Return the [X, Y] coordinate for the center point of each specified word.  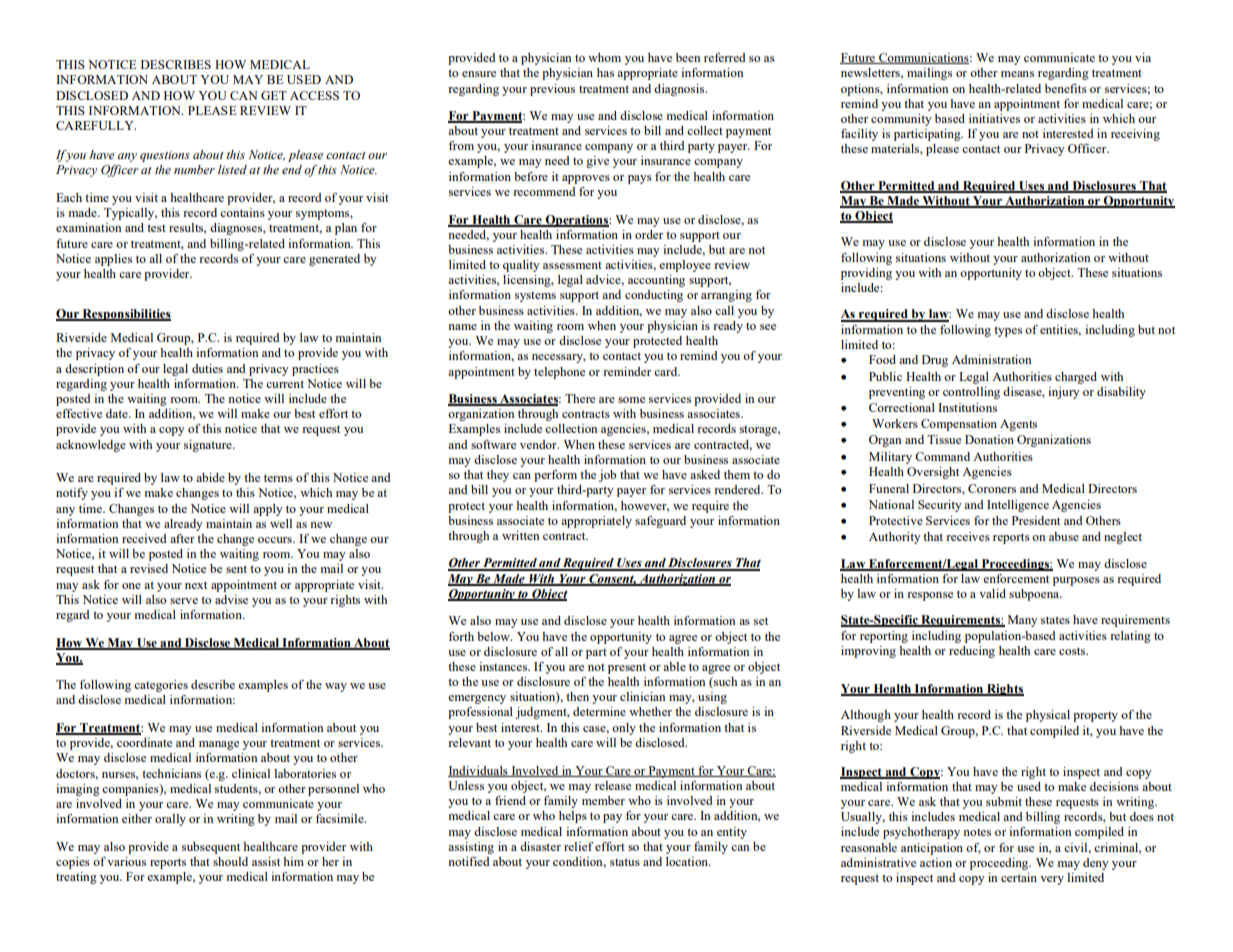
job [607, 476]
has [605, 72]
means [1017, 74]
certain [1019, 877]
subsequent [211, 848]
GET [274, 95]
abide [210, 477]
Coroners [992, 488]
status [625, 862]
